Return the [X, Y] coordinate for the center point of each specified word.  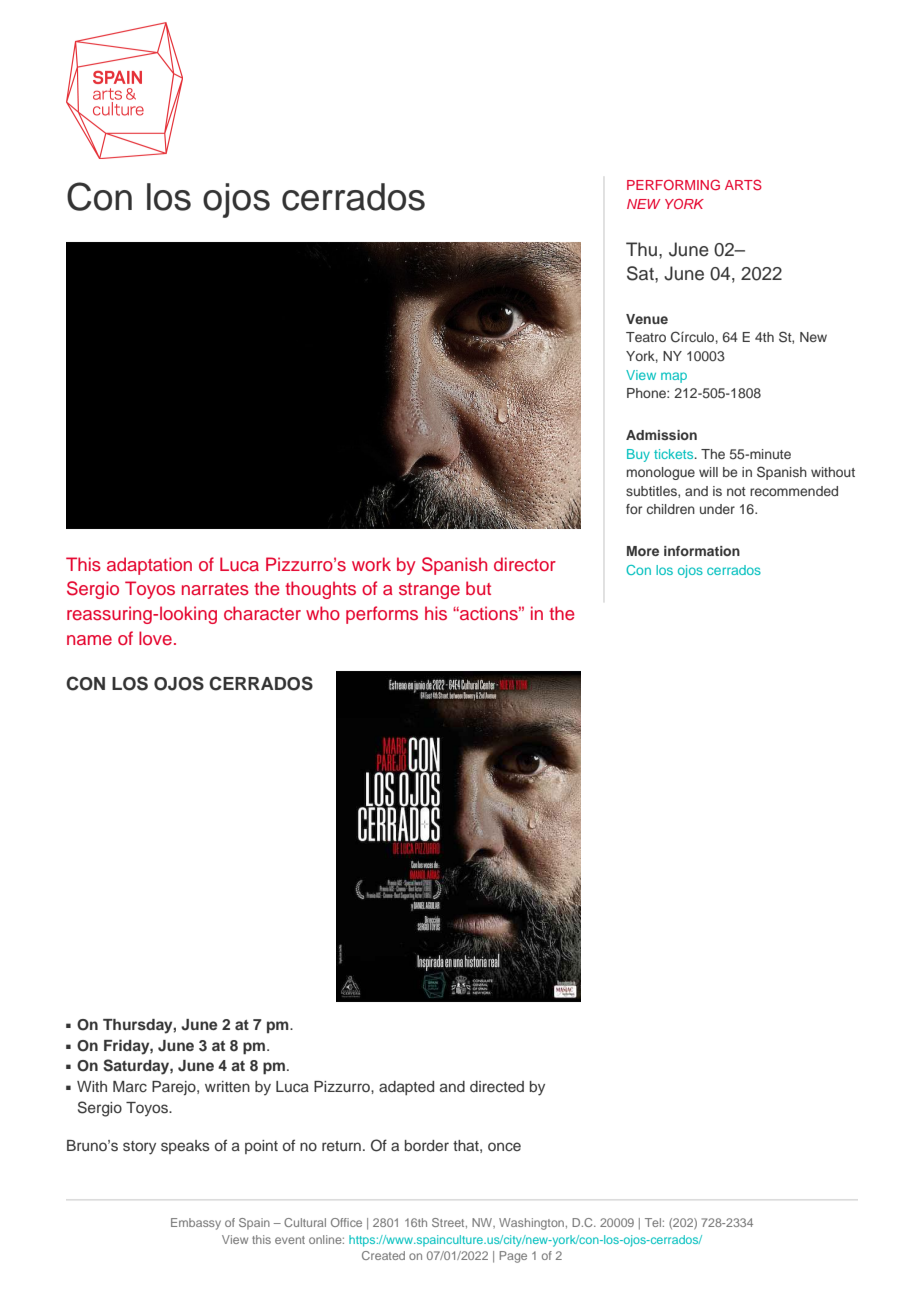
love [155, 638]
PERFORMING [673, 184]
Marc [130, 1086]
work [371, 564]
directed [497, 1086]
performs [382, 615]
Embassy [196, 1224]
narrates [215, 589]
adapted [406, 1088]
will [708, 472]
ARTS [743, 184]
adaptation [149, 566]
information [702, 551]
